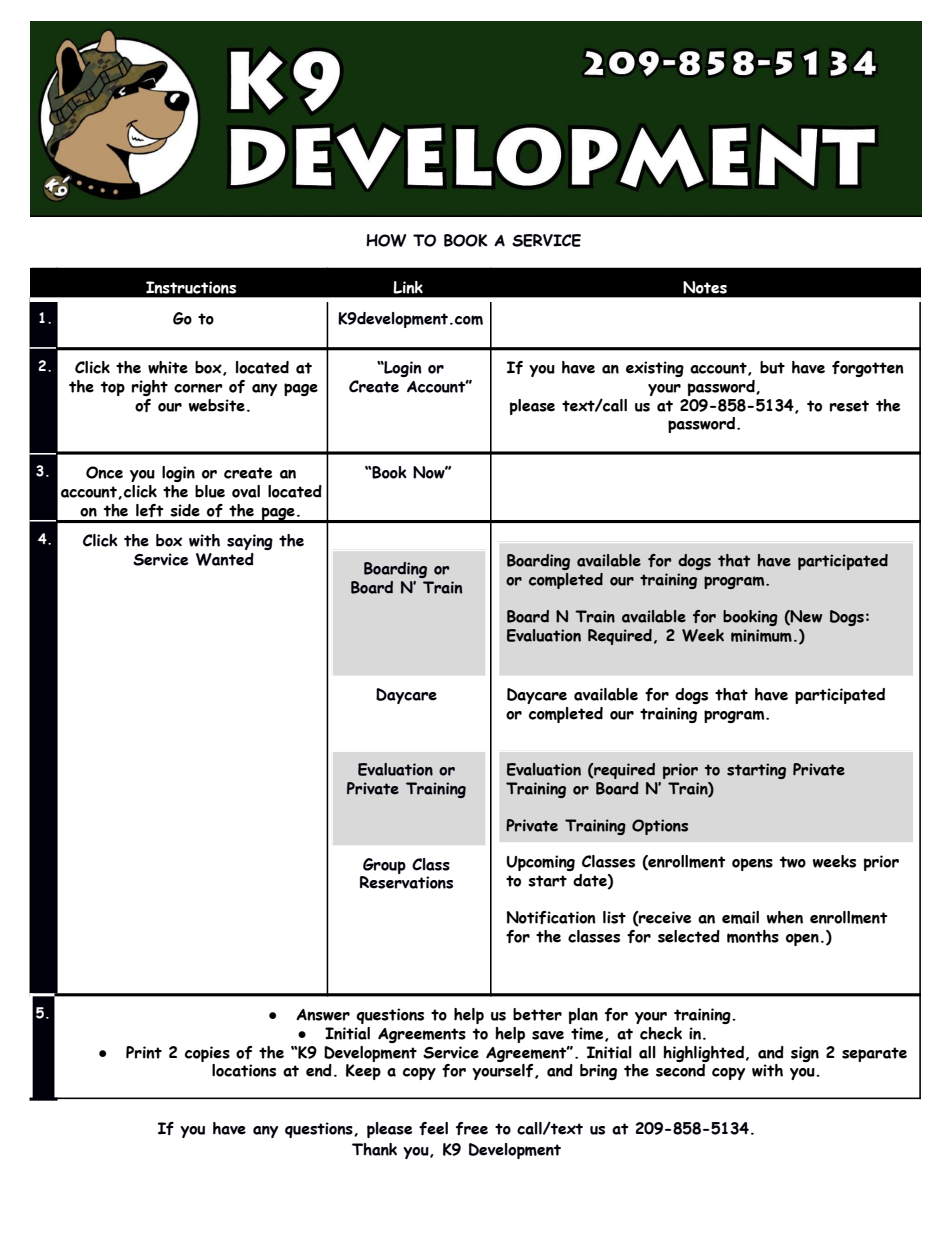 Image resolution: width=952 pixels, height=1233 pixels. I want to click on locations, so click(244, 1070).
